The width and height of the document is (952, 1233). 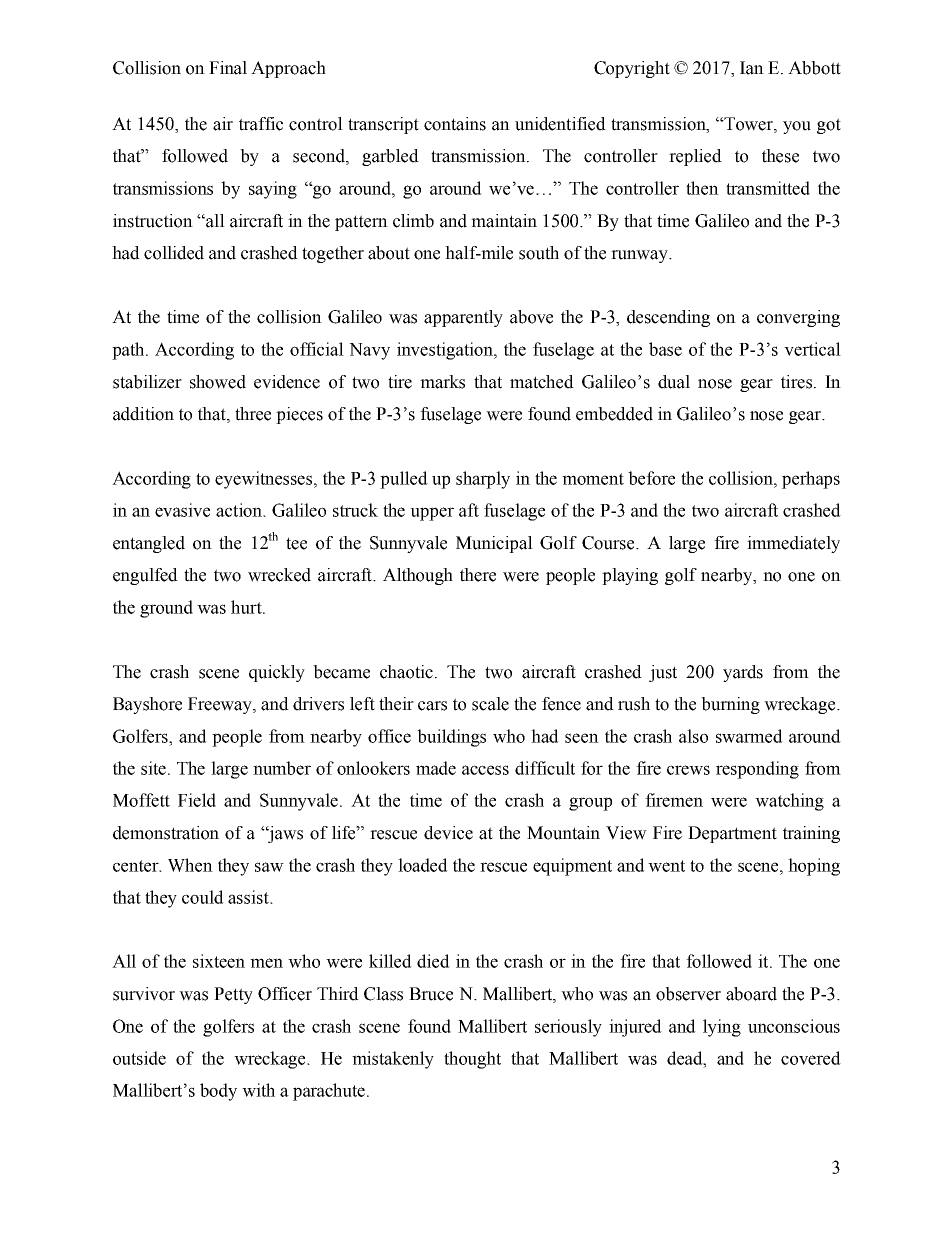 I want to click on Ian, so click(x=752, y=68).
